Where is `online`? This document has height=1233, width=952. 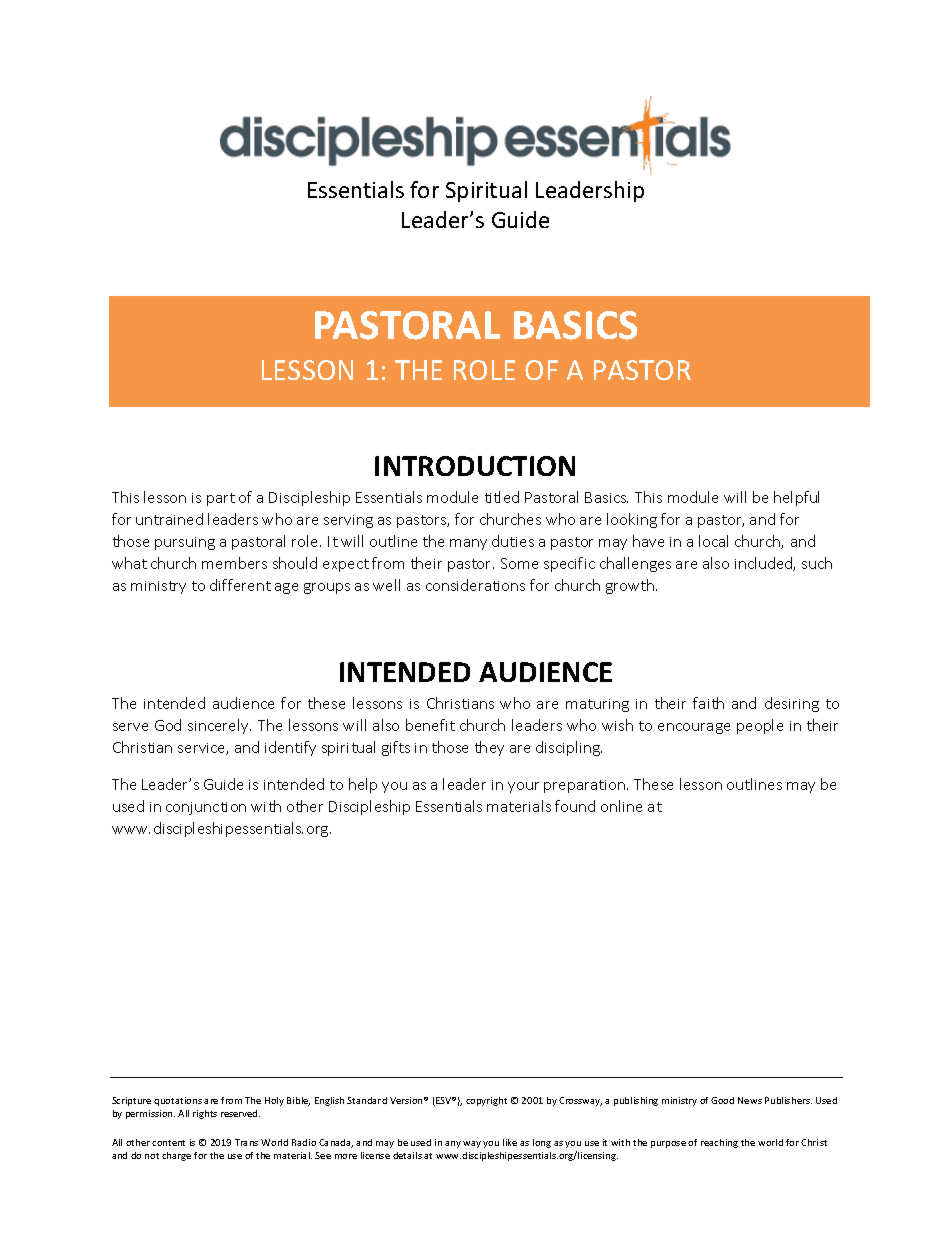
online is located at coordinates (621, 806).
